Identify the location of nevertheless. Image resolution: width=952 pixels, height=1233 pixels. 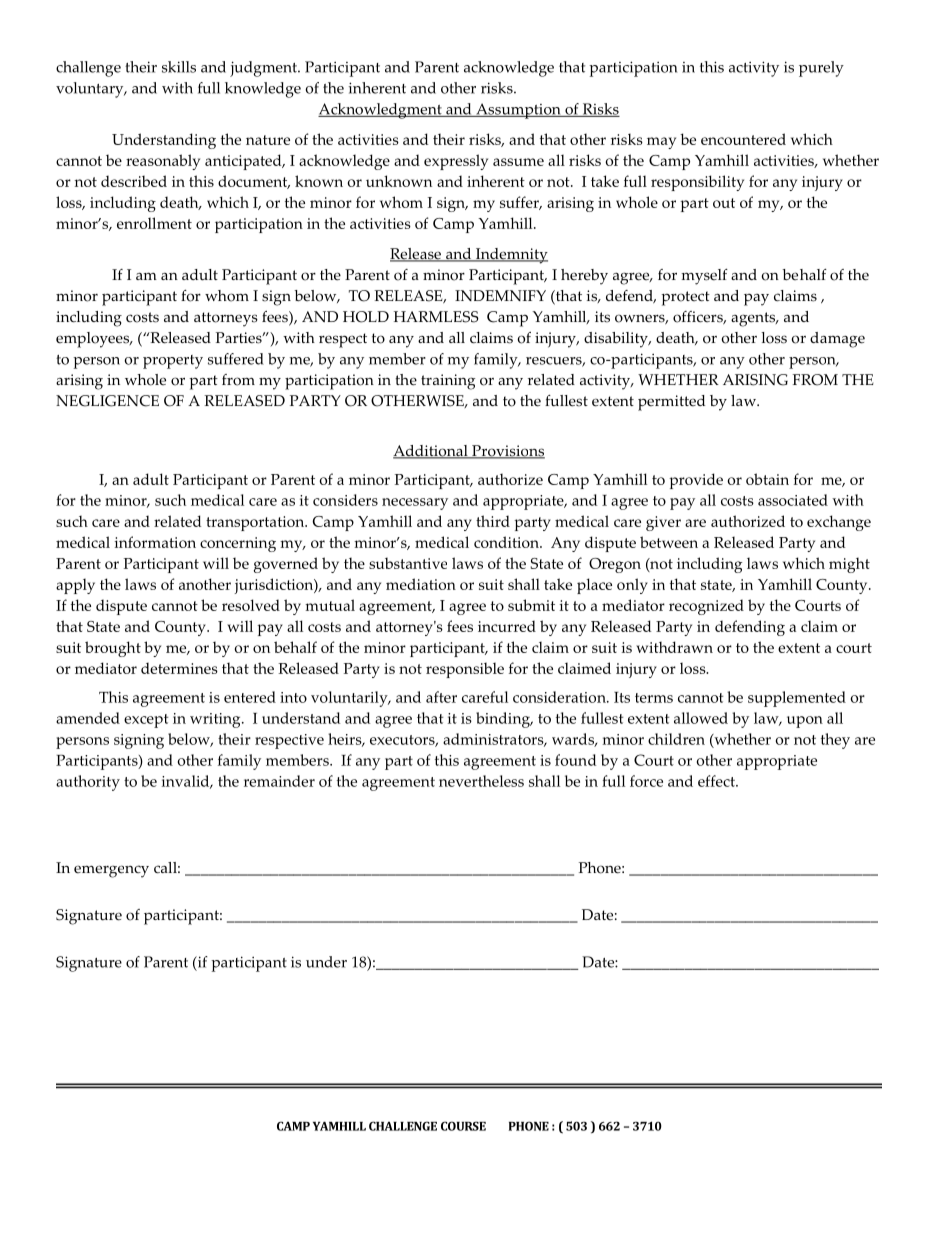
(481, 781).
